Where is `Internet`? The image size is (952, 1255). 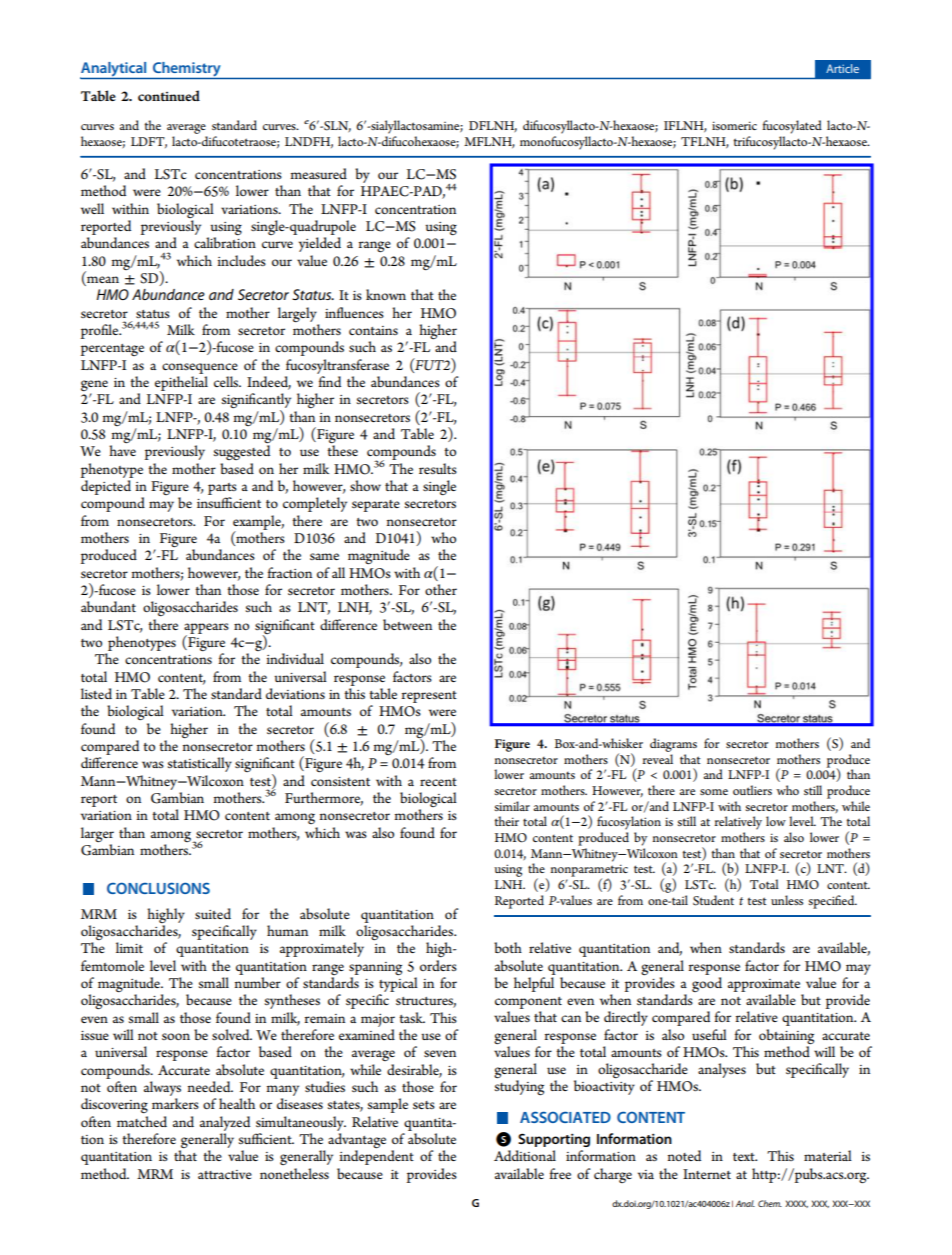 Internet is located at coordinates (707, 1174).
